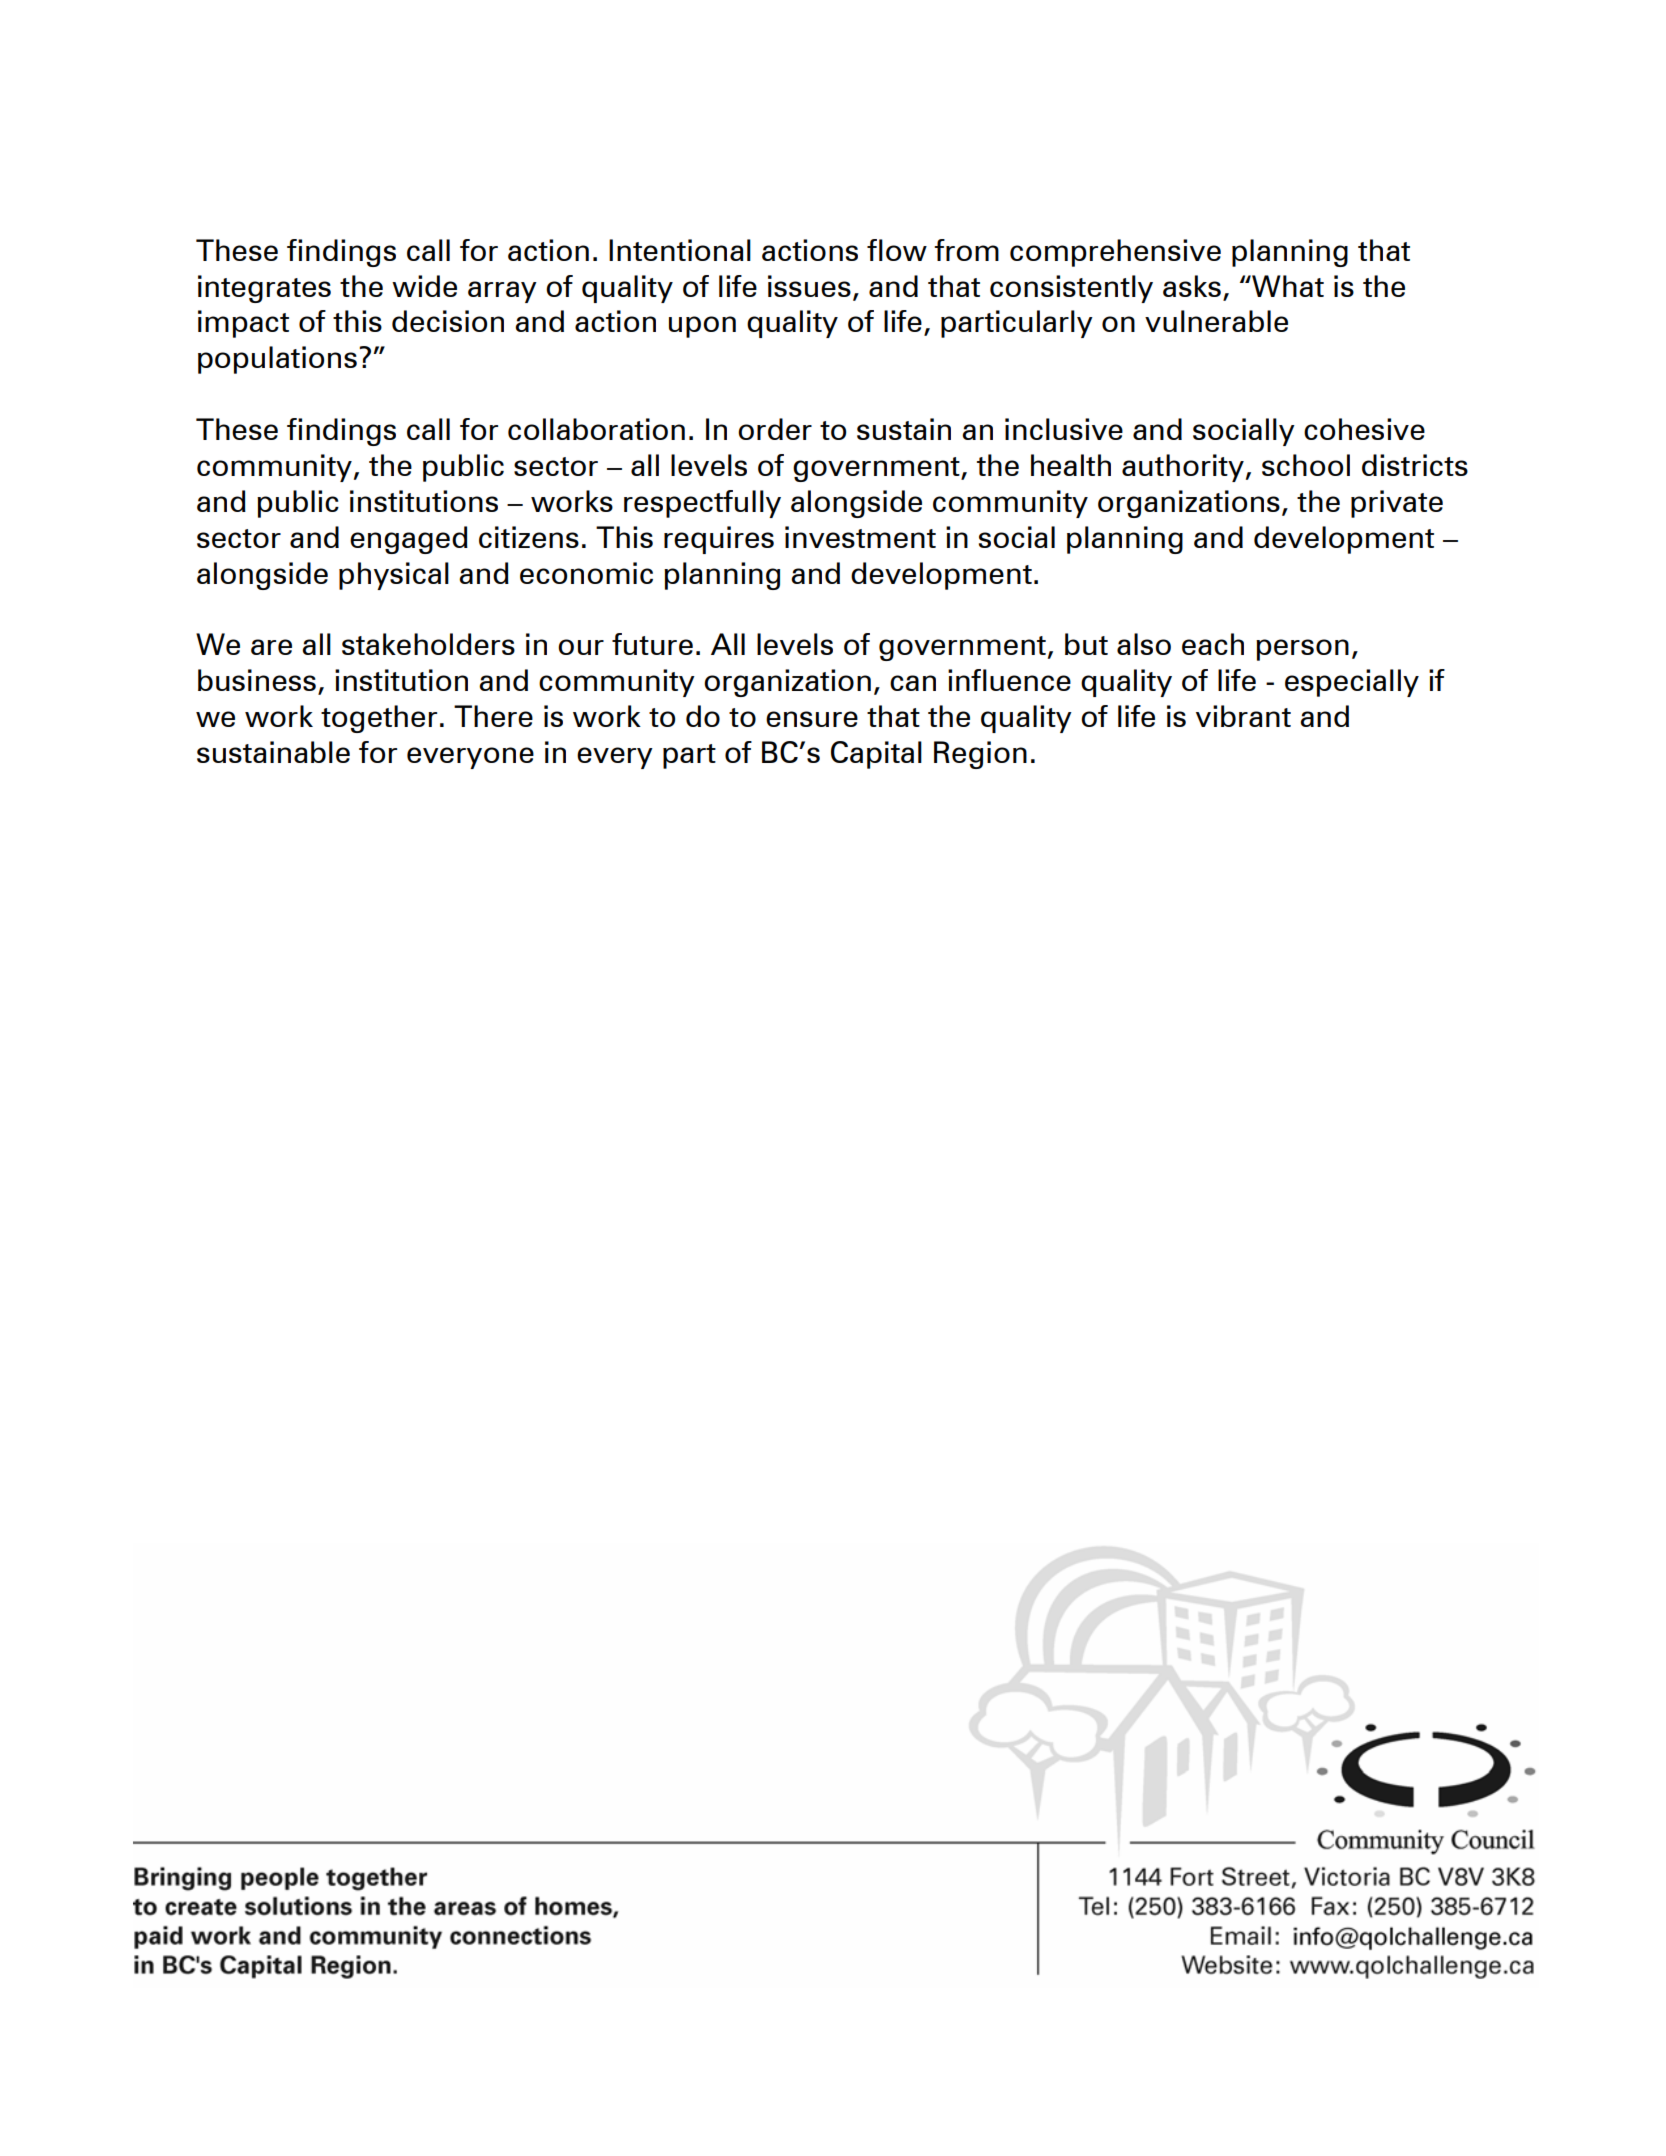 The width and height of the screenshot is (1666, 2156). Describe the element at coordinates (1216, 321) in the screenshot. I see `vulnerable` at that location.
